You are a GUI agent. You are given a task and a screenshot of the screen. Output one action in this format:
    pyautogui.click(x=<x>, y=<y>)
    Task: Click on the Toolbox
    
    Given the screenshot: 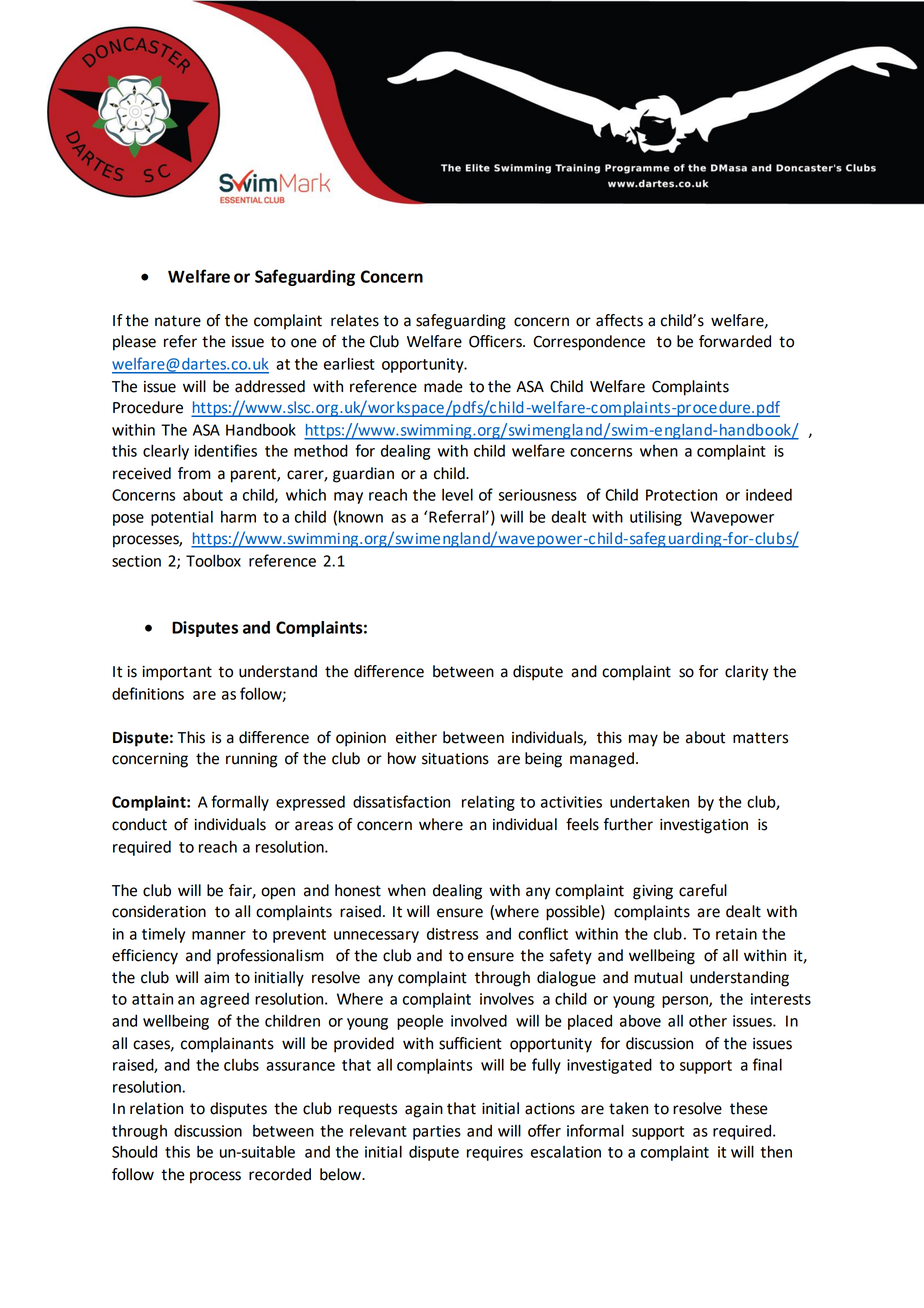 What is the action you would take?
    pyautogui.click(x=213, y=560)
